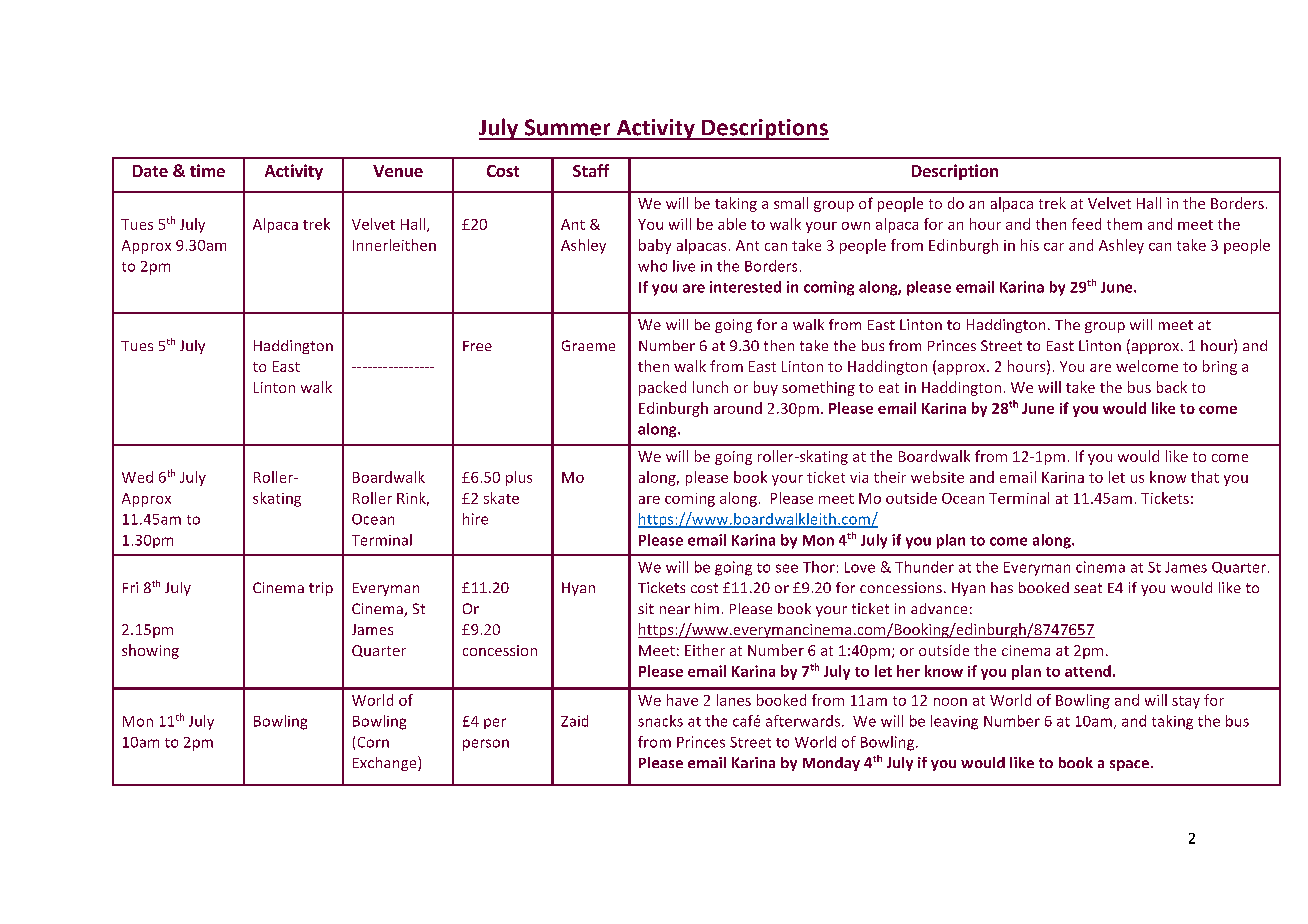 The width and height of the screenshot is (1308, 924). I want to click on that, so click(1205, 477).
